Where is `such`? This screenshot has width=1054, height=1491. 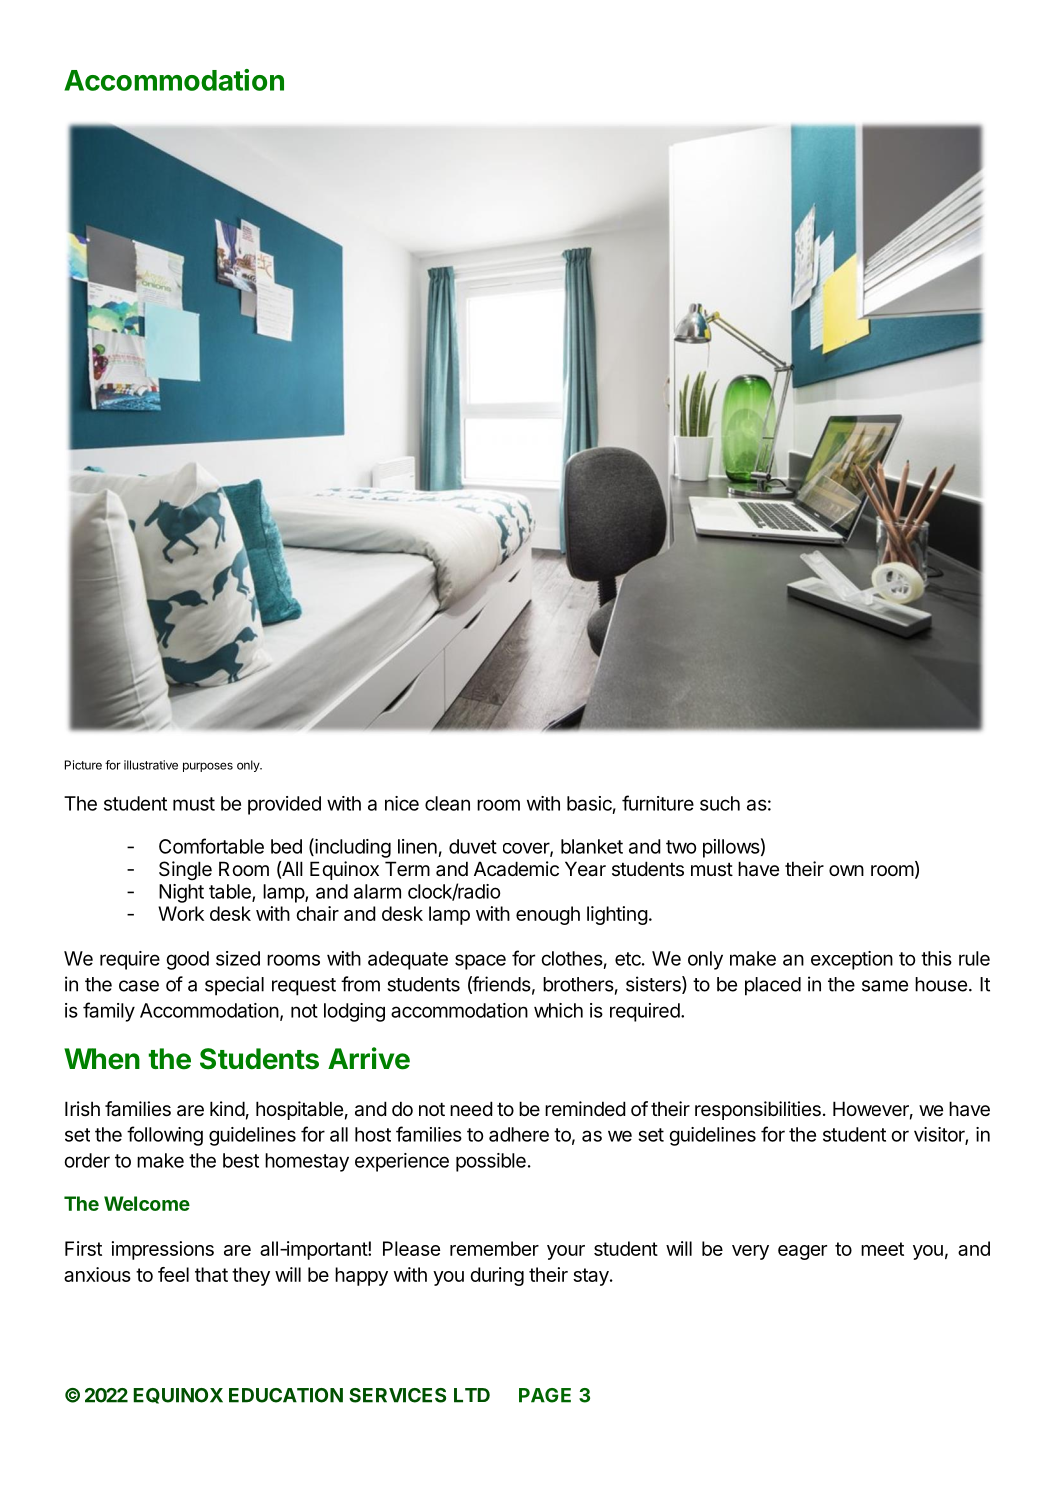 such is located at coordinates (720, 803).
